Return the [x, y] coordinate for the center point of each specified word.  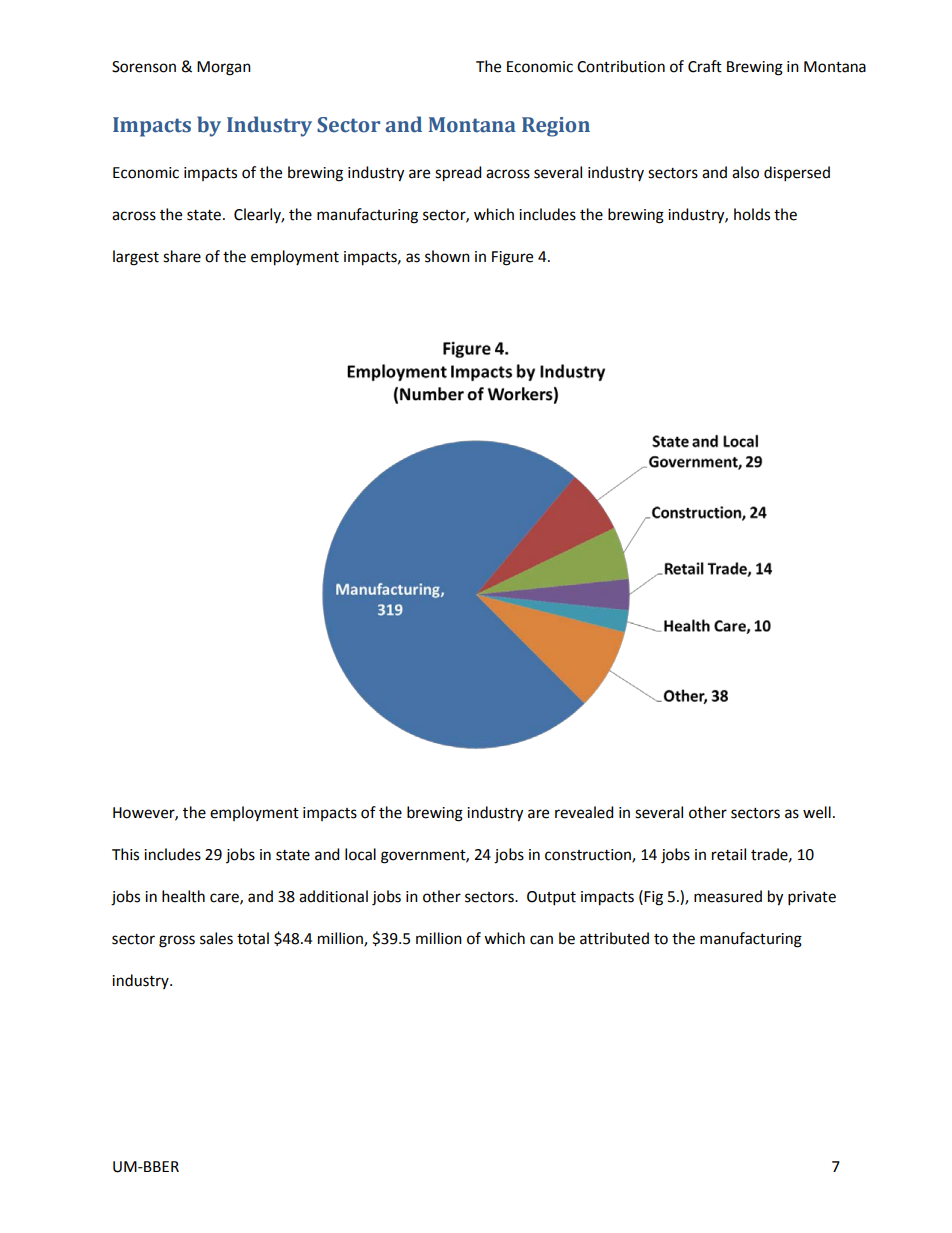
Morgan [224, 68]
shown [447, 256]
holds [752, 214]
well [817, 812]
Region [556, 127]
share [182, 256]
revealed [584, 812]
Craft [705, 66]
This [125, 854]
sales [216, 938]
